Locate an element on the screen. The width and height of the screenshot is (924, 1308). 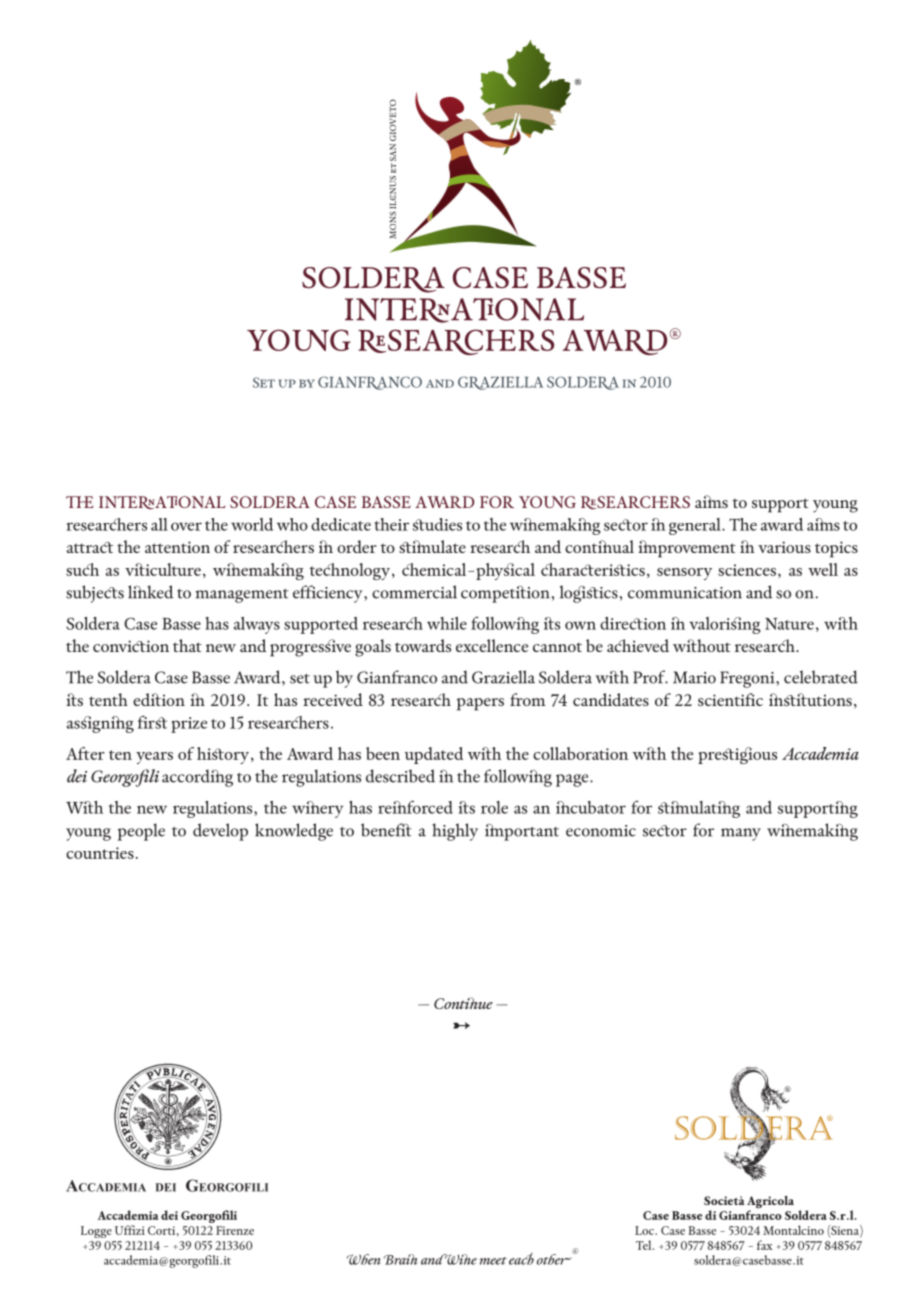
various is located at coordinates (784, 547).
